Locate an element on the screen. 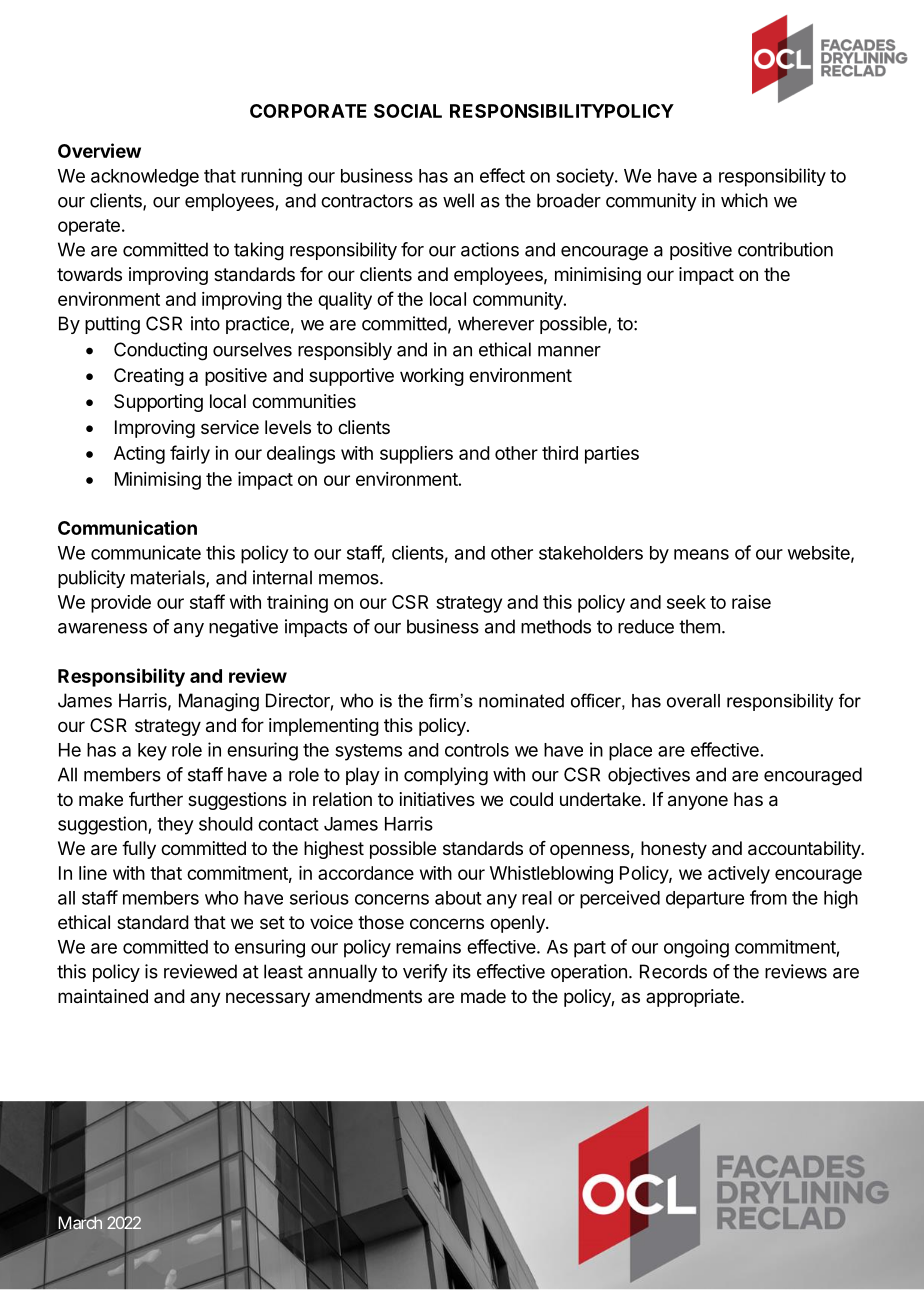 The height and width of the screenshot is (1307, 924). acknowledge is located at coordinates (145, 178).
